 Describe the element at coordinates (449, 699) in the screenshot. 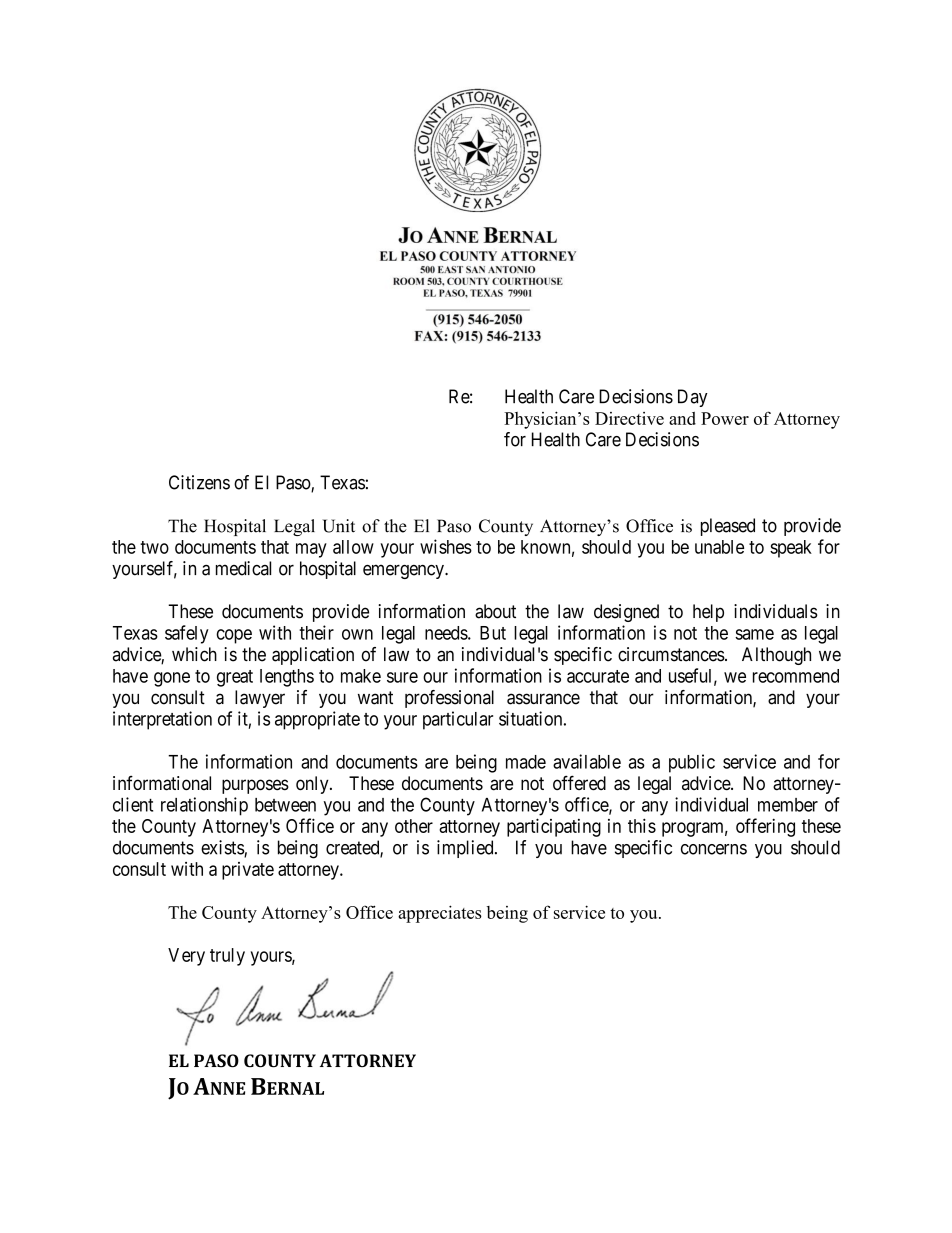

I see `professional` at that location.
